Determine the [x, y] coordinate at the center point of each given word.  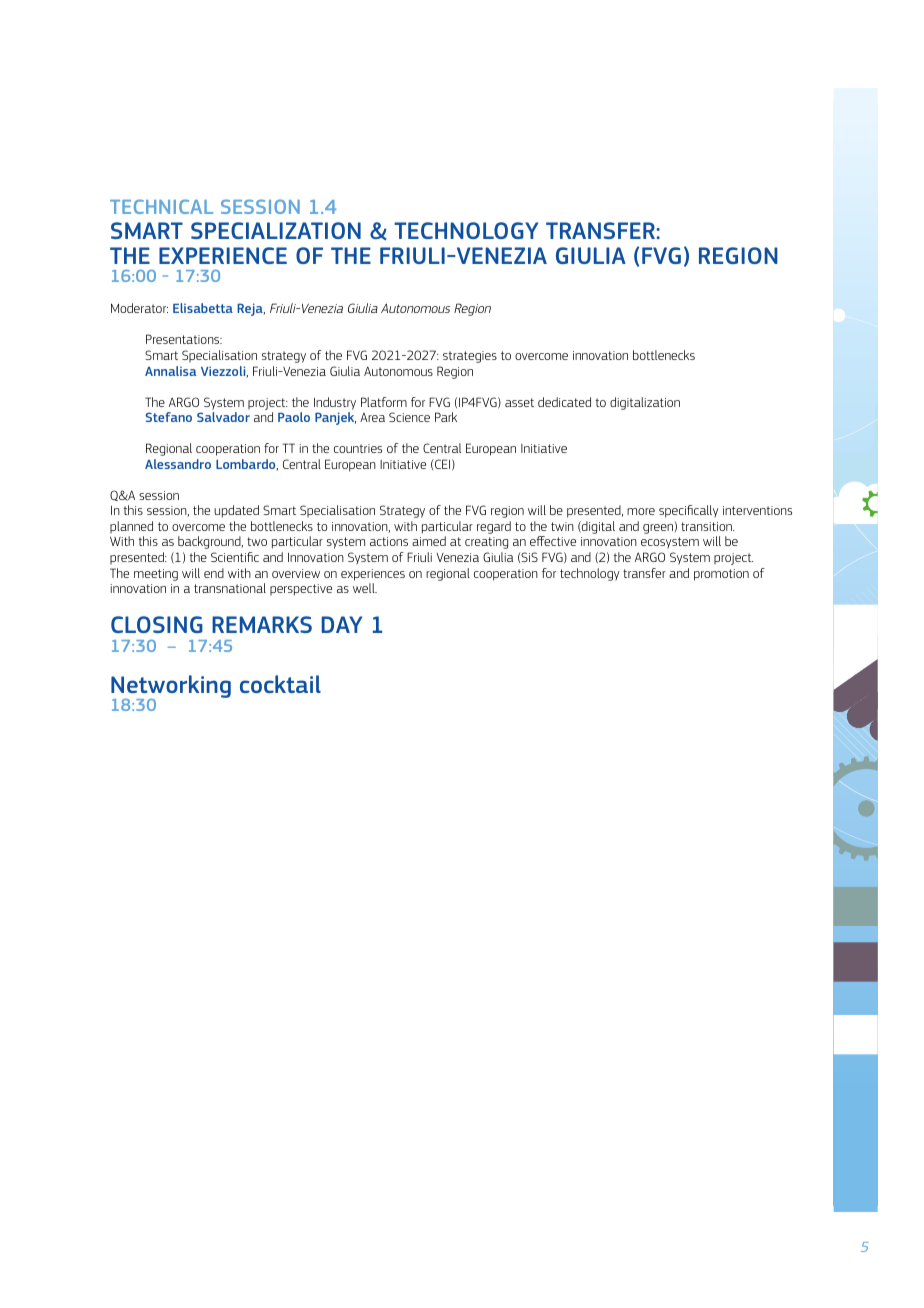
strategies [470, 357]
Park [446, 417]
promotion [721, 575]
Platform [384, 402]
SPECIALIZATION [276, 230]
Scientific [235, 557]
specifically [688, 511]
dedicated [564, 402]
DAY [342, 624]
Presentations [184, 339]
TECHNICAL [161, 206]
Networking [171, 687]
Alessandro [178, 464]
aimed [429, 541]
